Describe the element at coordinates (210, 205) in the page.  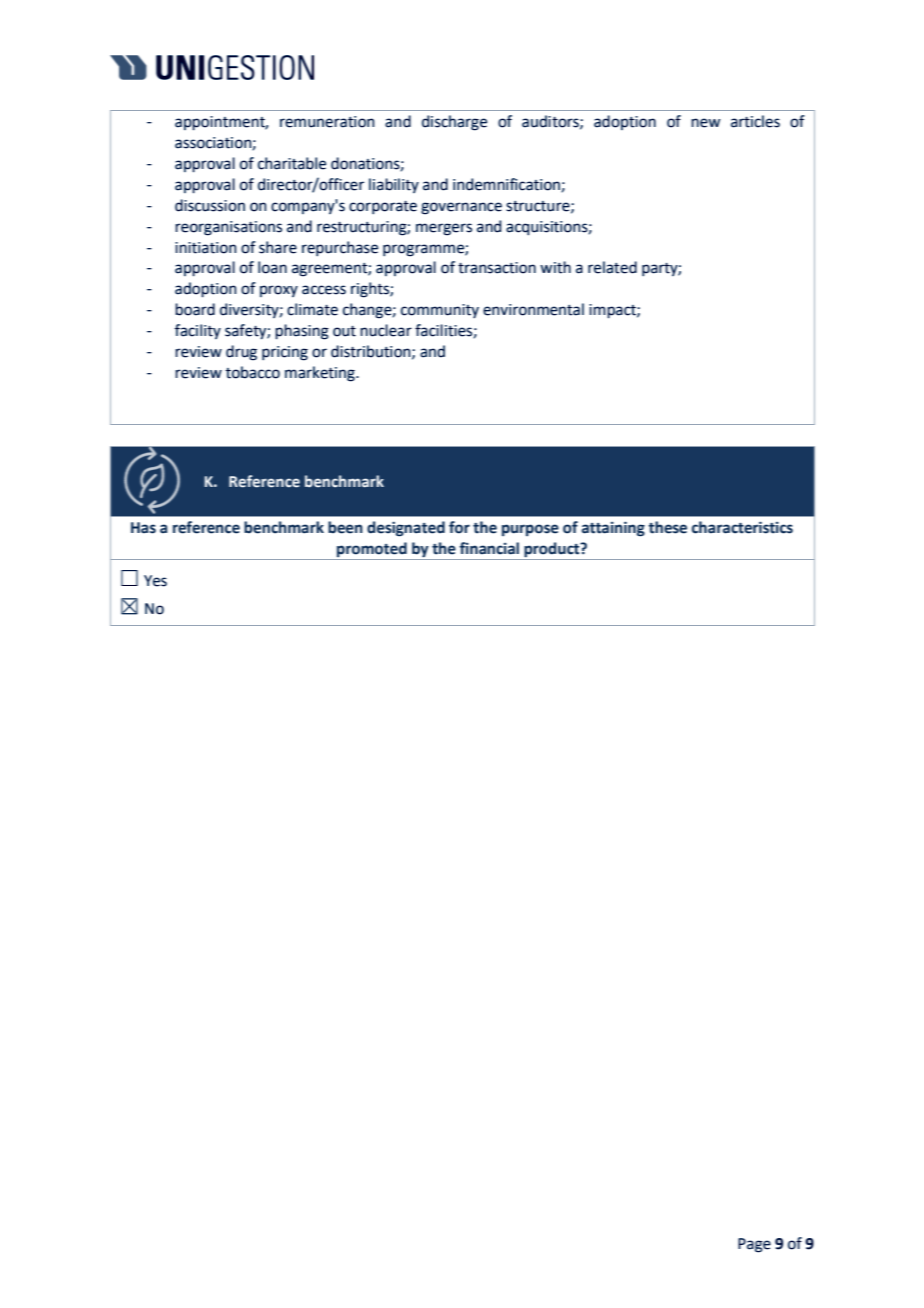
I see `discussion` at that location.
